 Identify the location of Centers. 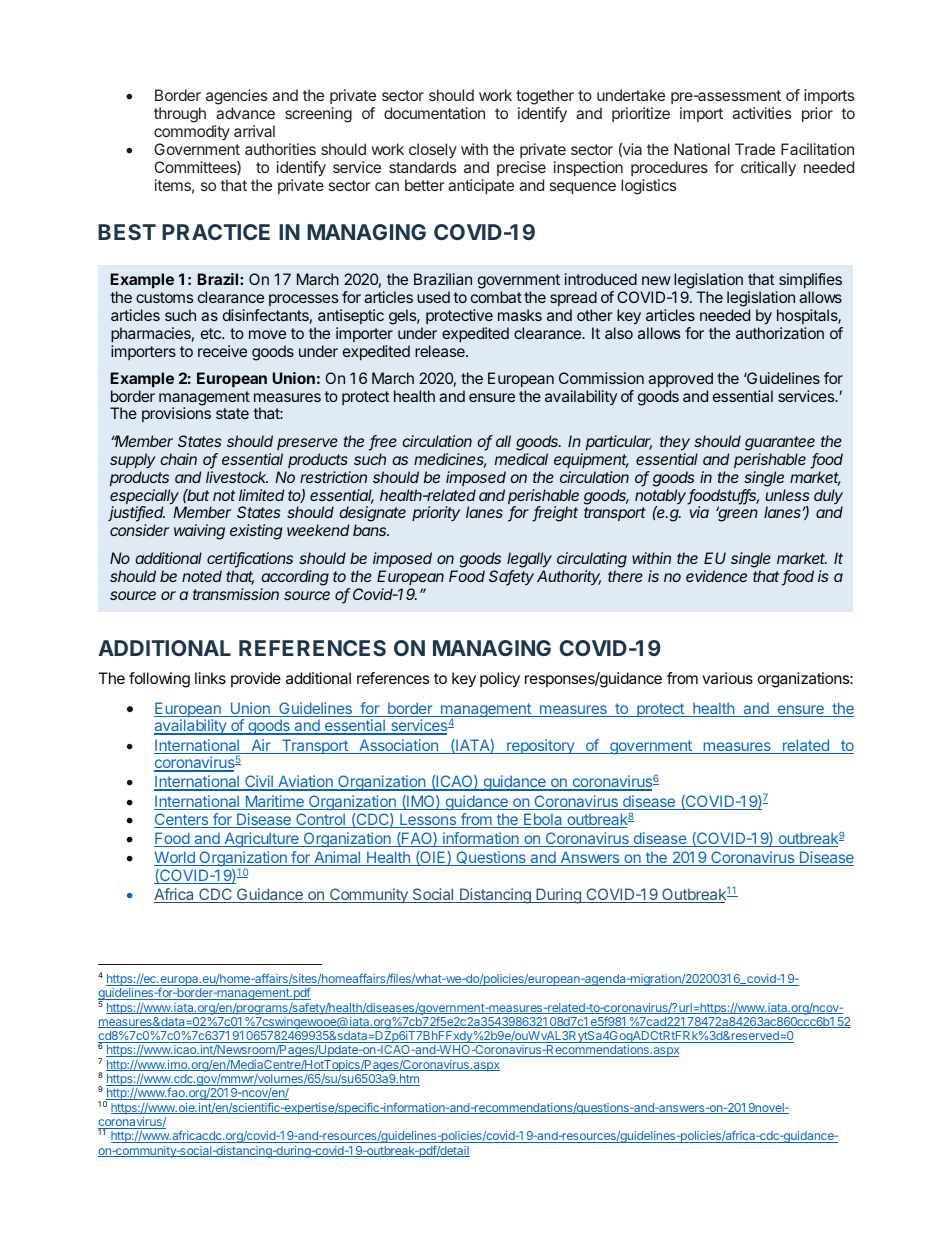
(182, 820).
